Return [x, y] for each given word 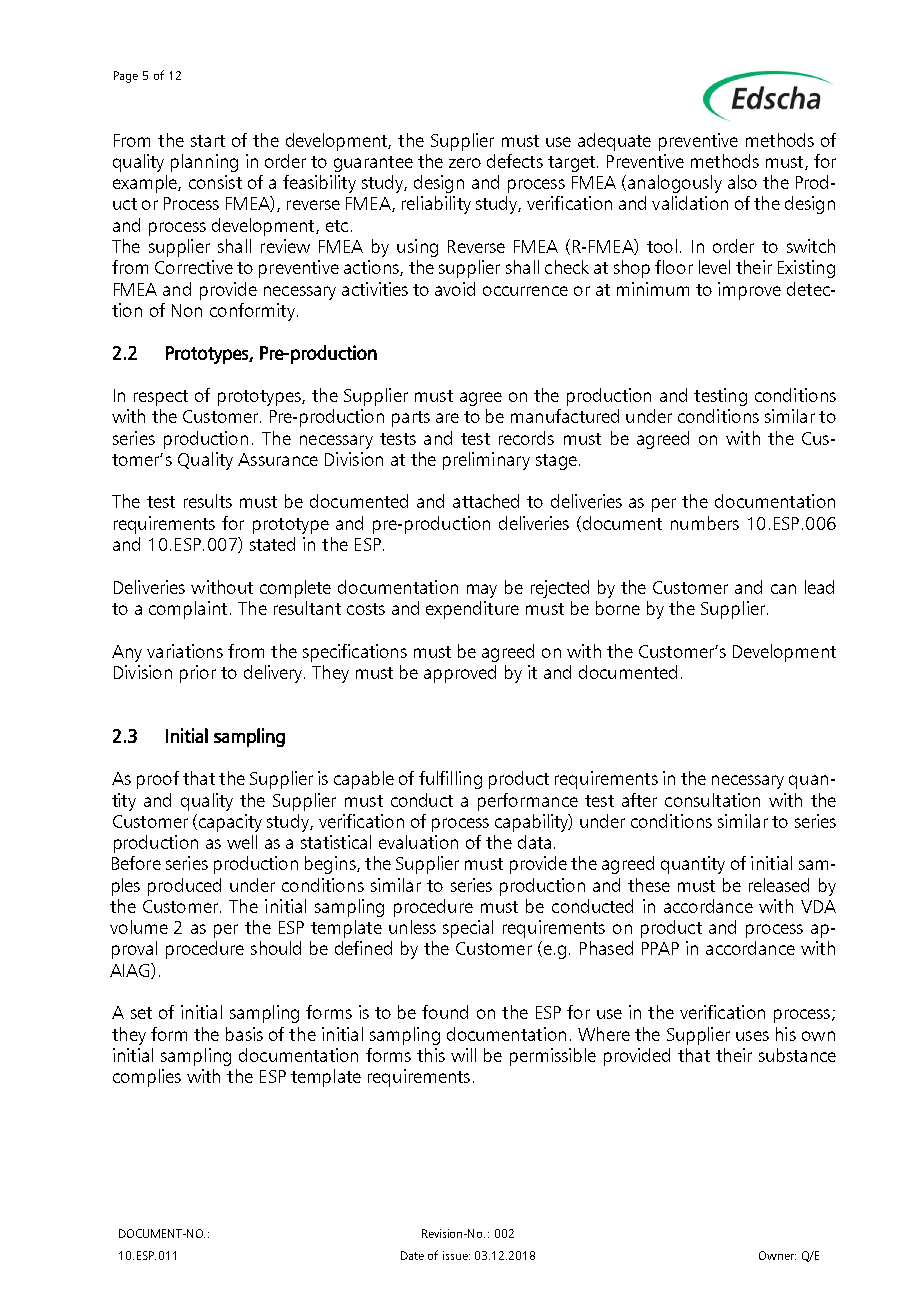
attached [486, 501]
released [779, 885]
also [742, 182]
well [242, 842]
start [208, 141]
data [534, 842]
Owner [777, 1255]
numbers [705, 523]
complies [147, 1078]
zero [465, 163]
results [208, 501]
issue [456, 1255]
